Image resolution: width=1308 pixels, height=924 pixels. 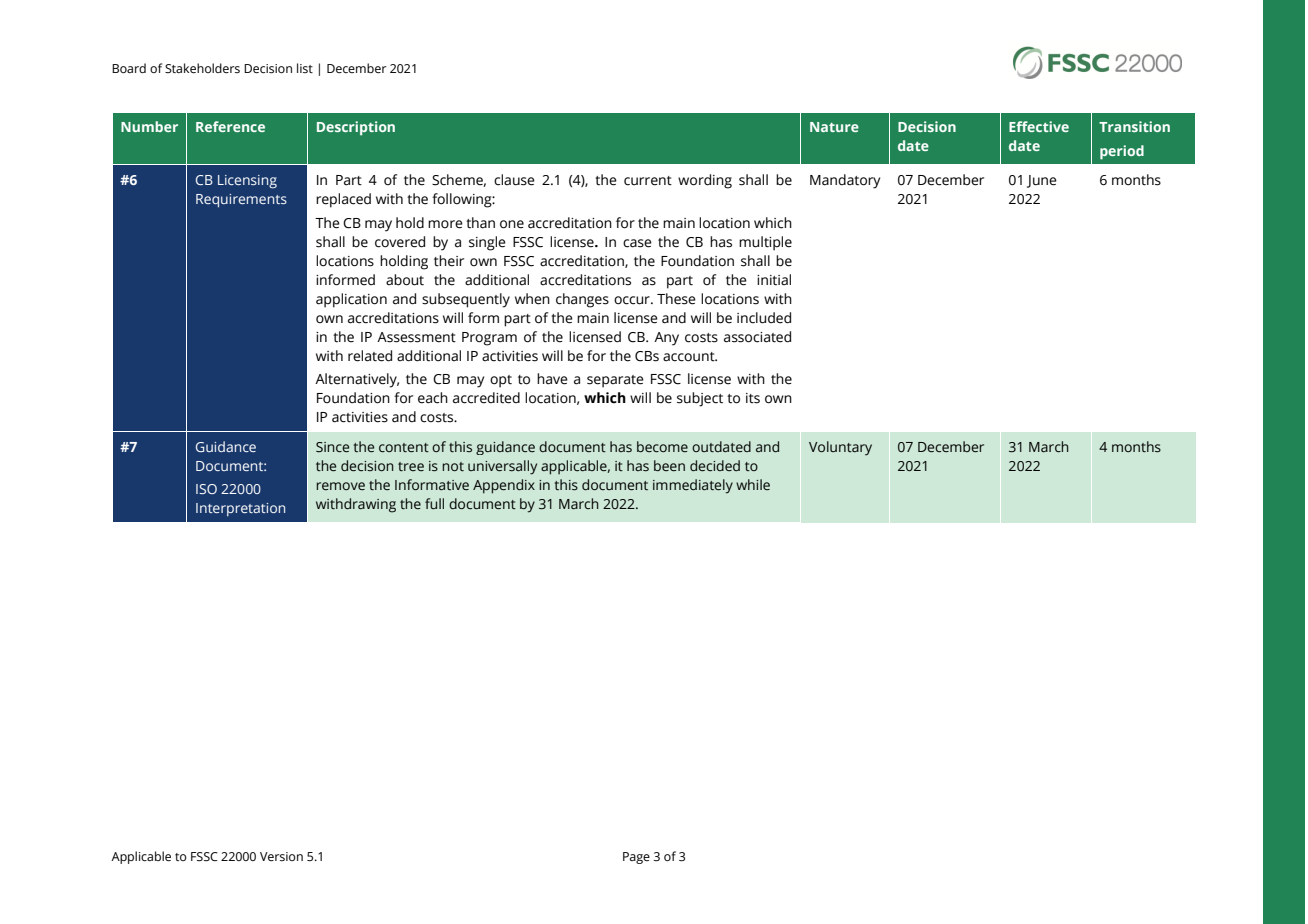 I want to click on list, so click(x=305, y=68).
